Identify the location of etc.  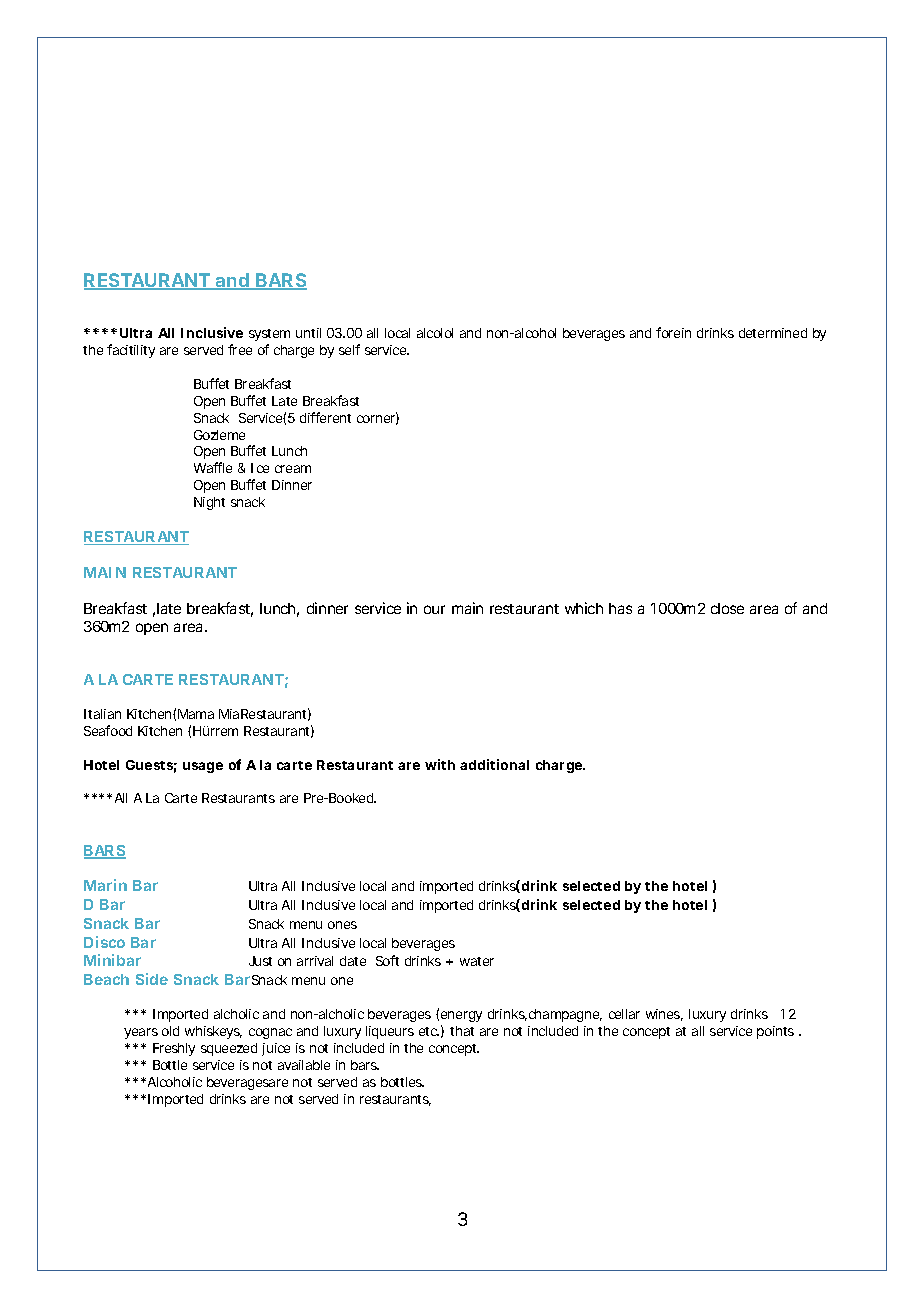
(429, 1031).
